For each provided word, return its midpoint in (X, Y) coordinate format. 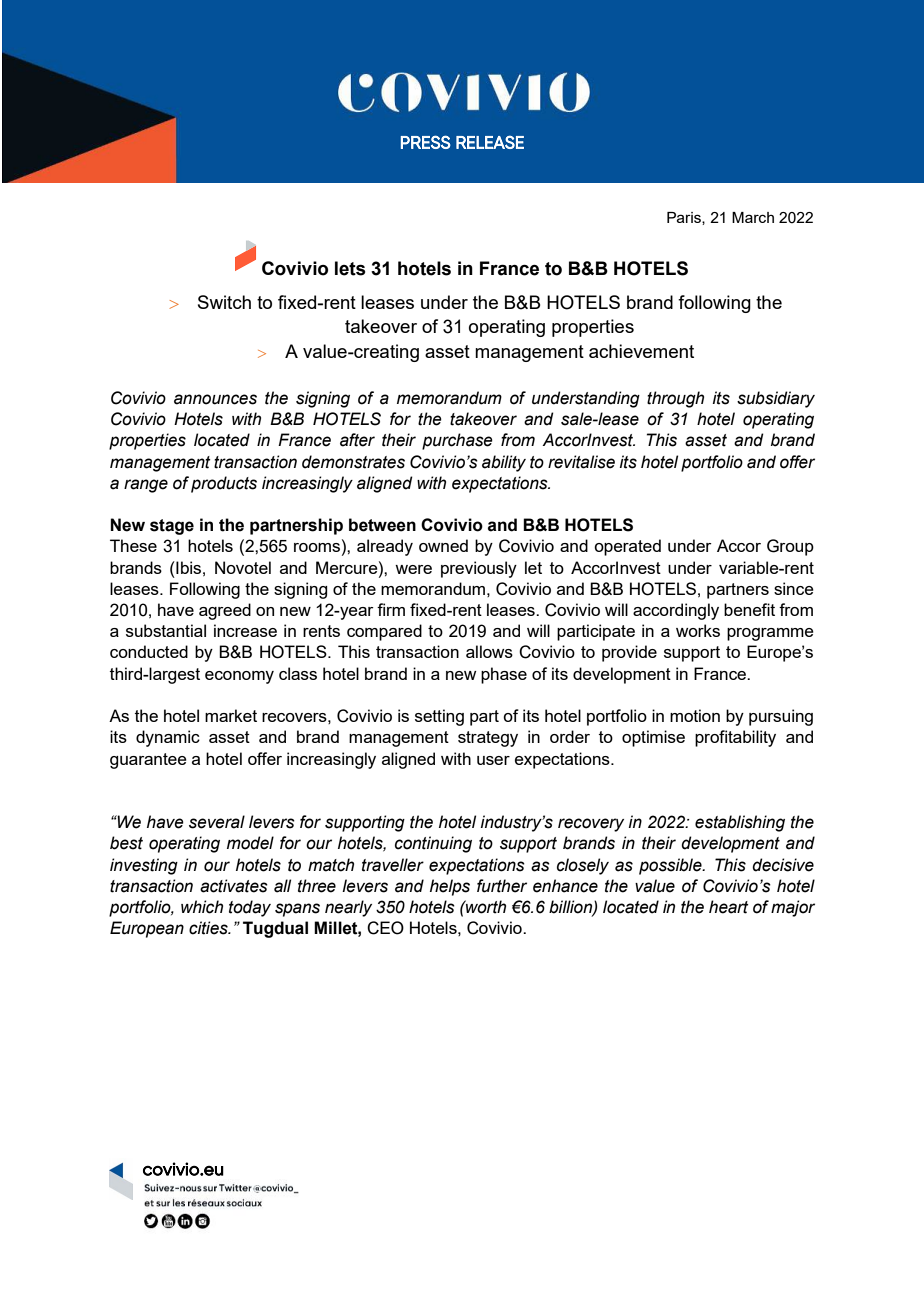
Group (790, 547)
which (202, 907)
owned (443, 545)
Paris (685, 218)
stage (172, 527)
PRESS (426, 142)
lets (350, 268)
